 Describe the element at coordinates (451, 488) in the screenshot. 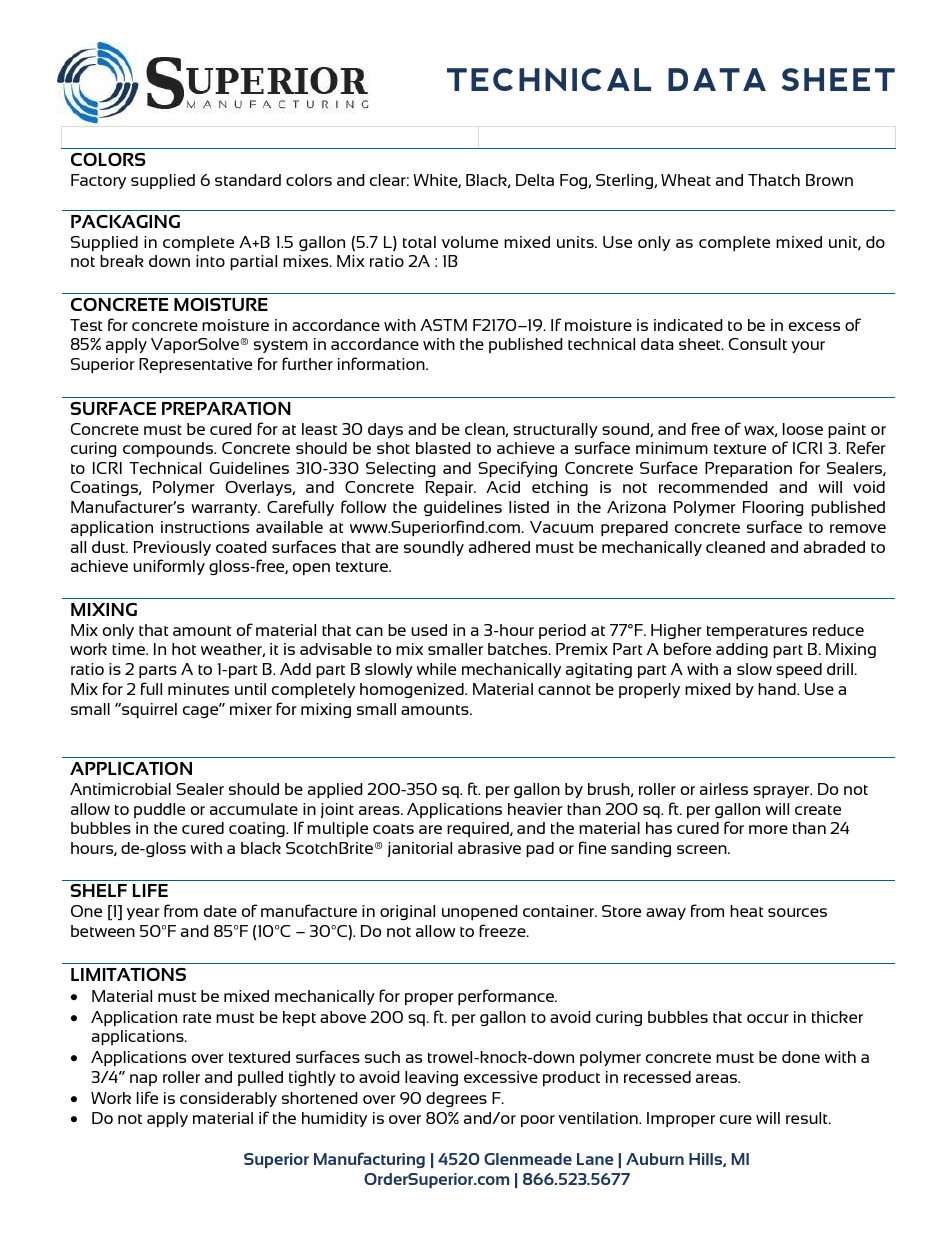

I see `Repair` at that location.
